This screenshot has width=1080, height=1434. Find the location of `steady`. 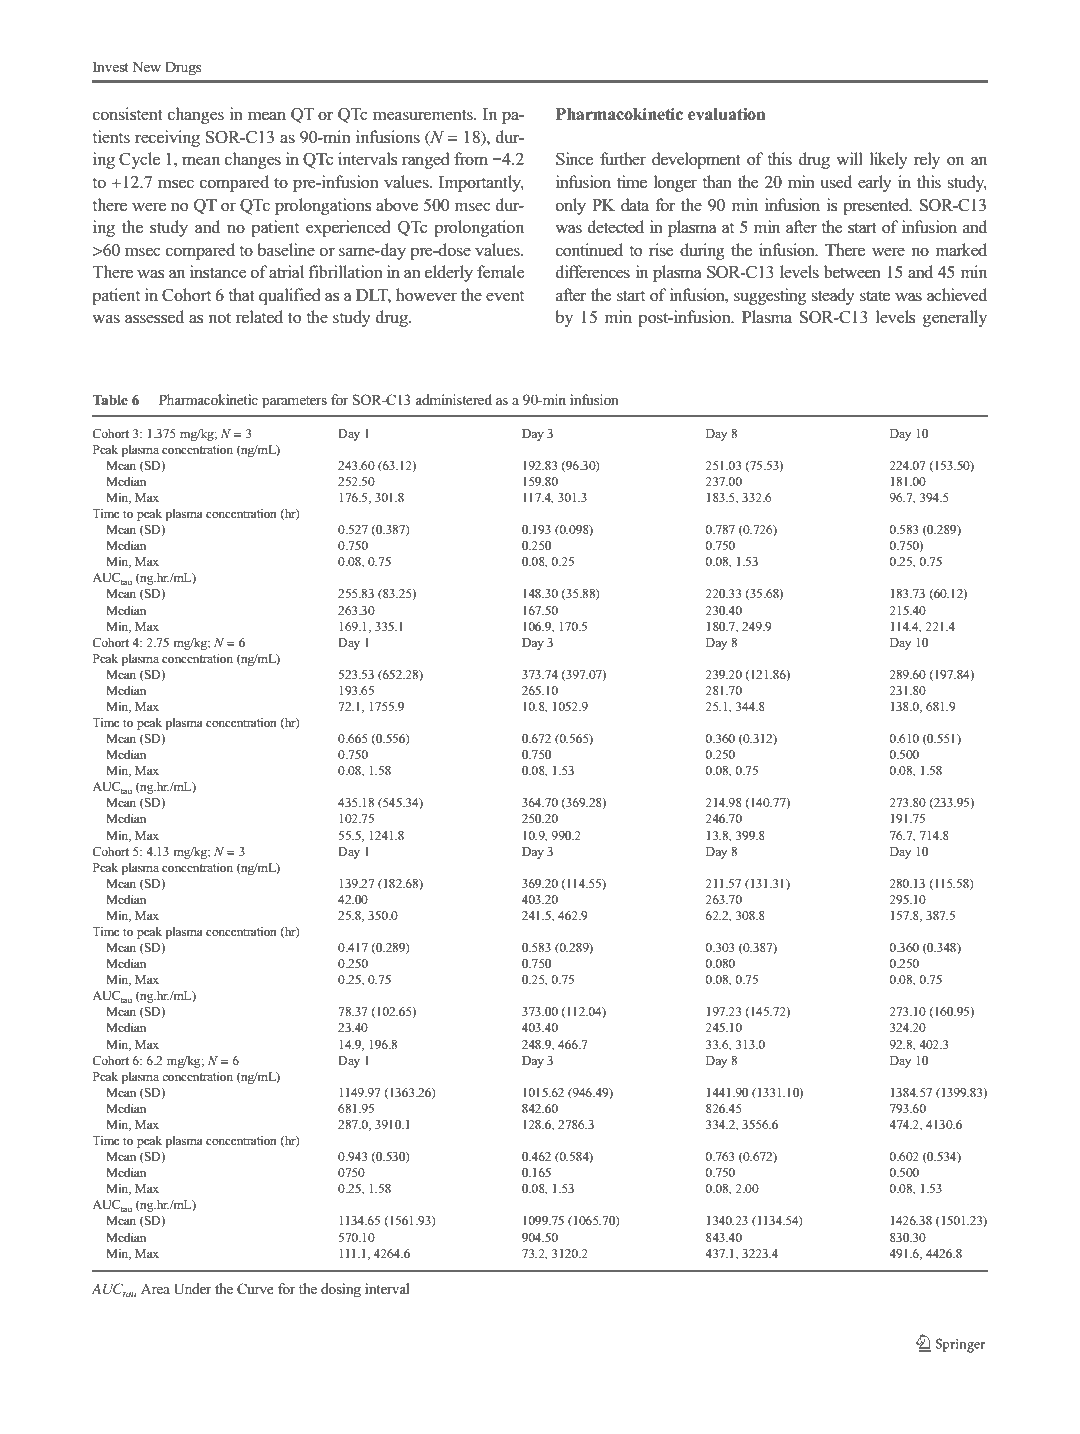

steady is located at coordinates (833, 296).
